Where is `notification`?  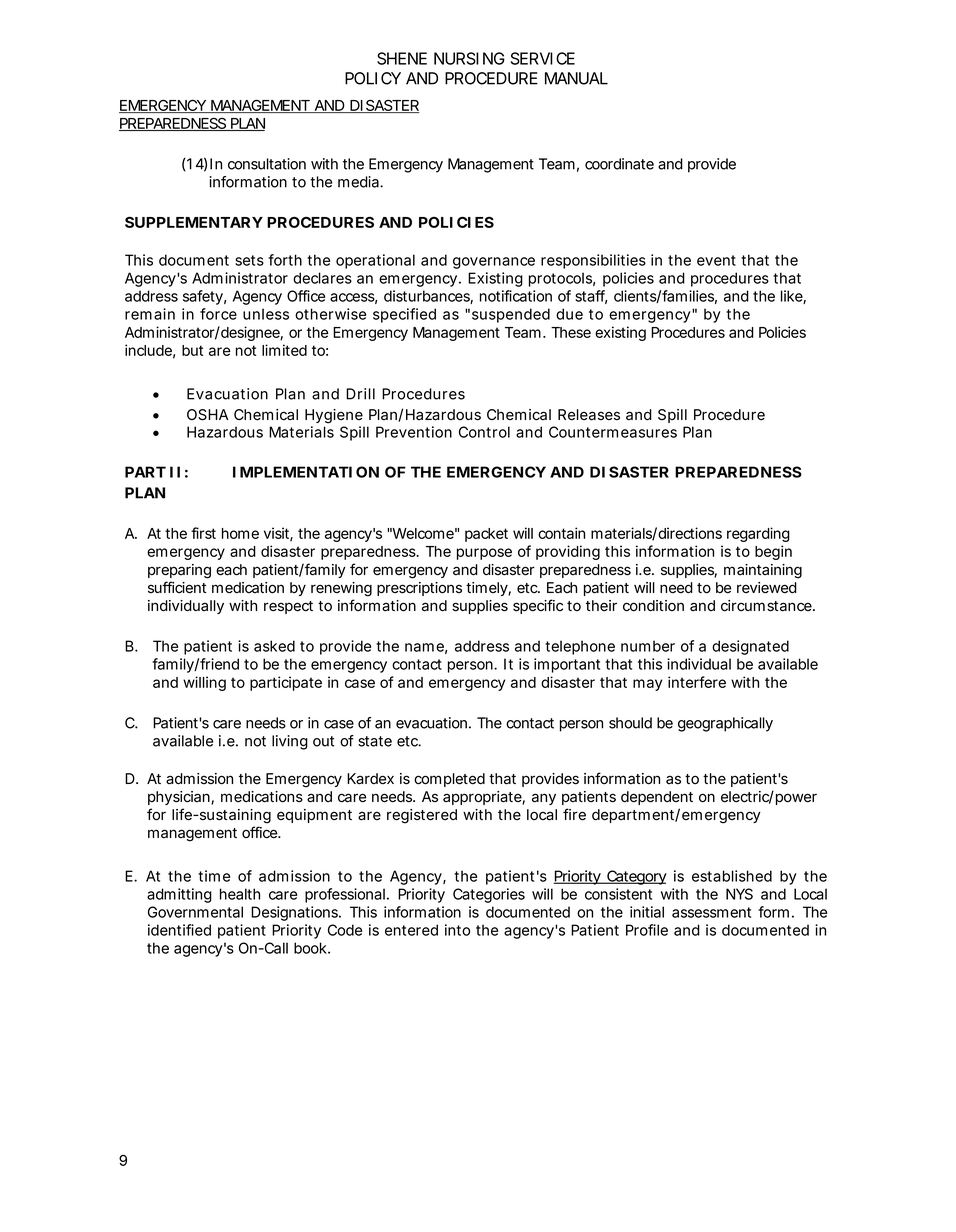
notification is located at coordinates (516, 296).
